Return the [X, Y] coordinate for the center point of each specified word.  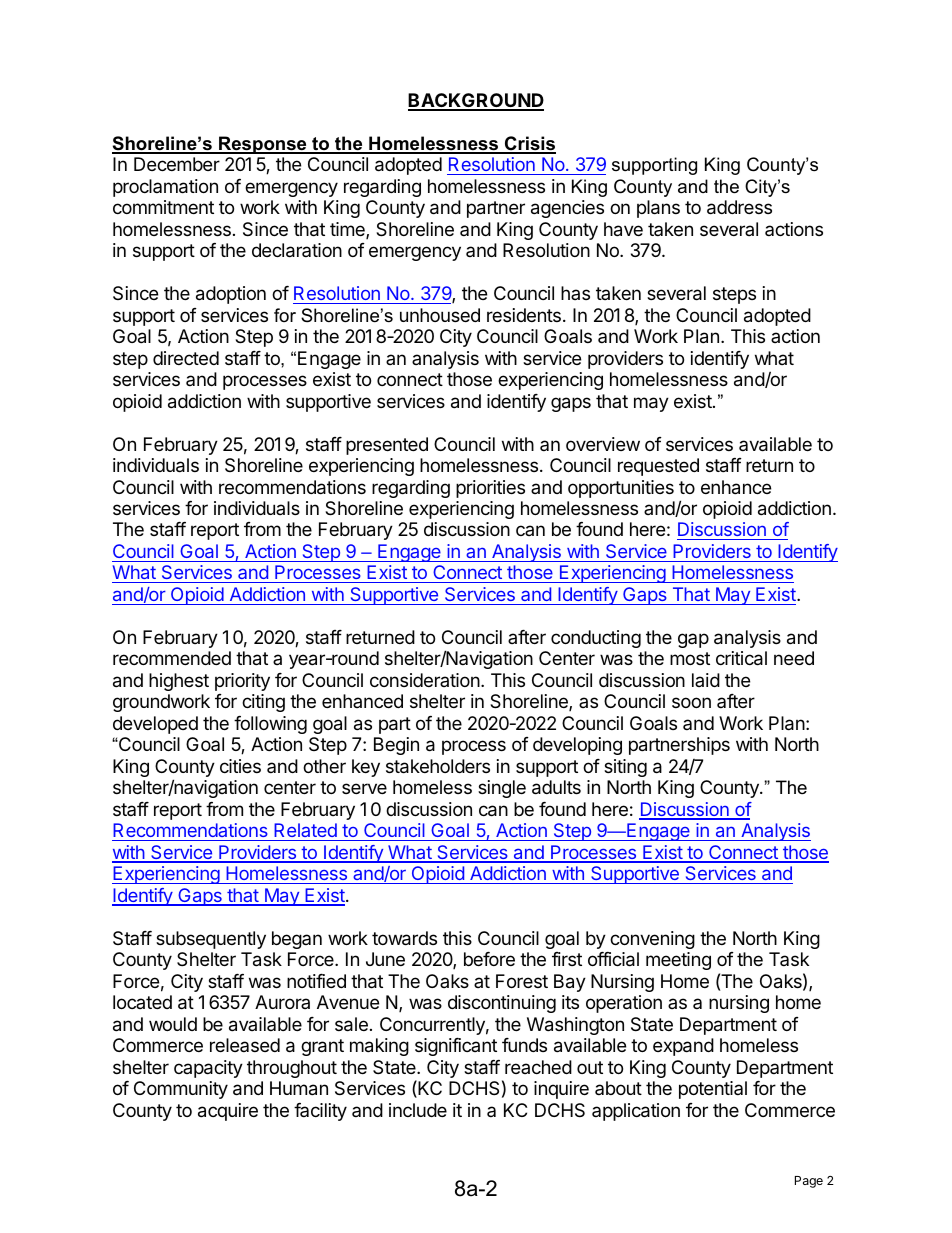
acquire [228, 1112]
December [177, 164]
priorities [490, 489]
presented [387, 446]
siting [625, 768]
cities [240, 766]
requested [658, 467]
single [502, 789]
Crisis [529, 144]
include [418, 1110]
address [739, 207]
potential [713, 1090]
